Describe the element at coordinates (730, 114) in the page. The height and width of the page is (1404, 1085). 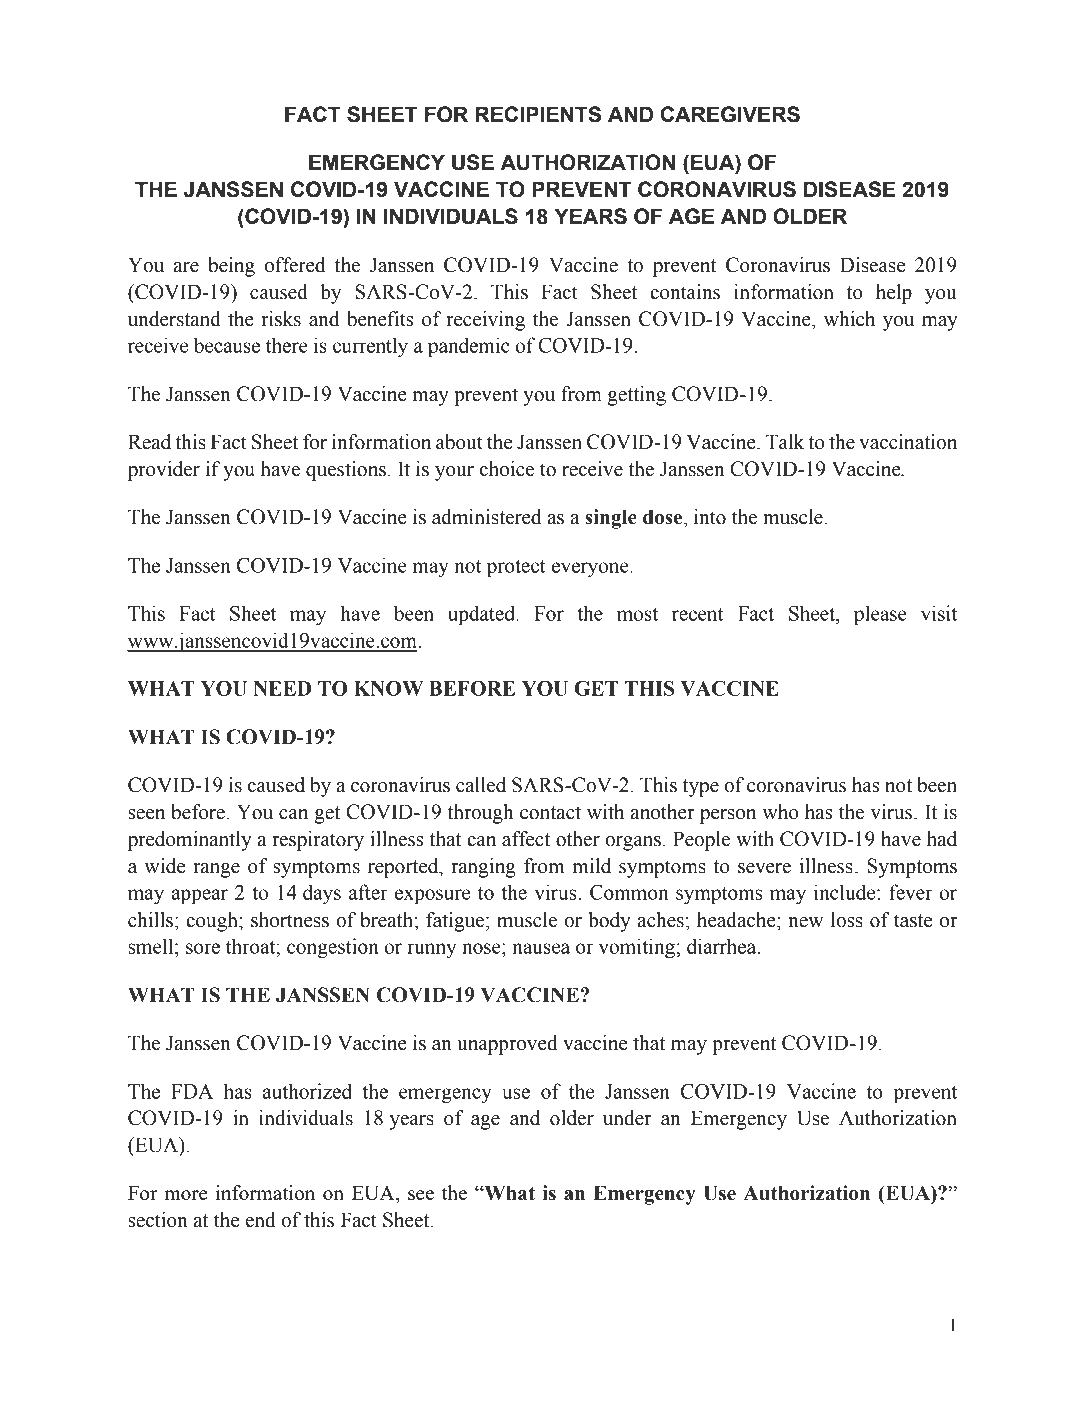
I see `CAREGIVERS` at that location.
